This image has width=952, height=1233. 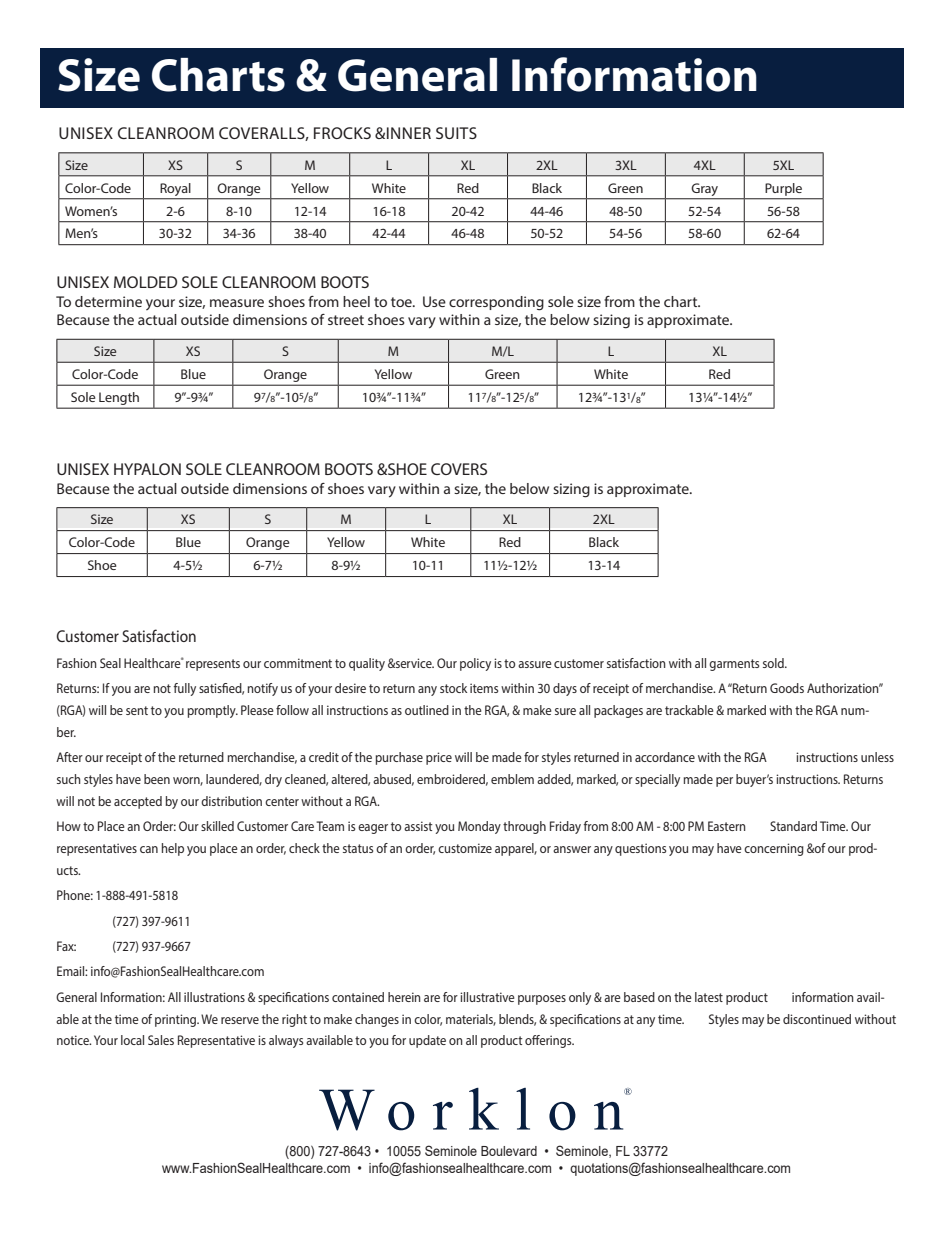 What do you see at coordinates (784, 189) in the image?
I see `Purple` at bounding box center [784, 189].
